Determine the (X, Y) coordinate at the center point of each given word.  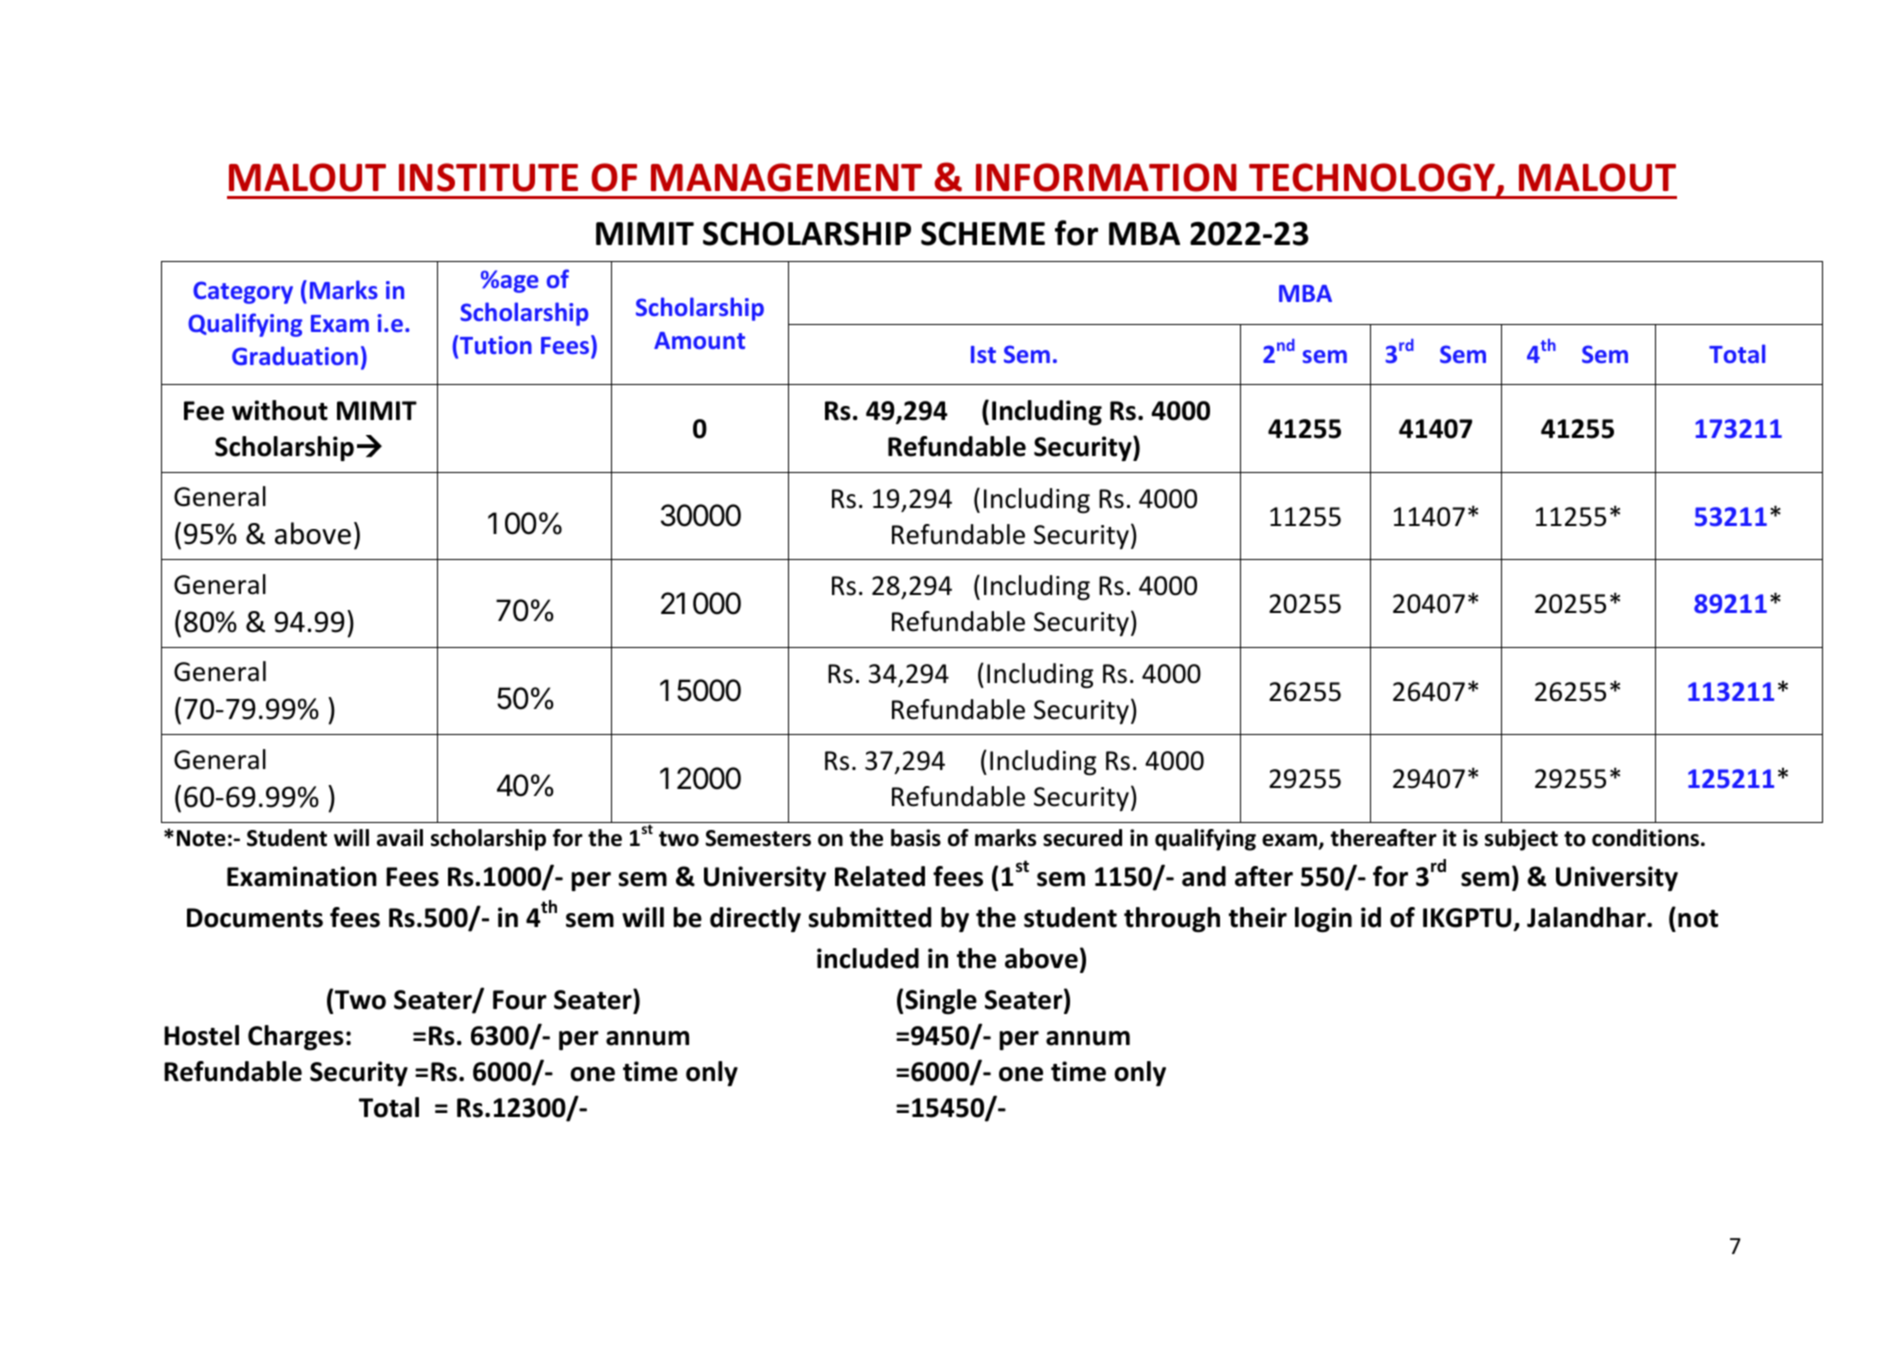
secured (1082, 838)
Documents (255, 918)
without (280, 410)
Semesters (758, 838)
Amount (699, 340)
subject (1521, 840)
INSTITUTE (488, 177)
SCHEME (983, 234)
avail (400, 838)
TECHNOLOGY (1373, 178)
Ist (983, 354)
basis (916, 838)
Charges (296, 1038)
